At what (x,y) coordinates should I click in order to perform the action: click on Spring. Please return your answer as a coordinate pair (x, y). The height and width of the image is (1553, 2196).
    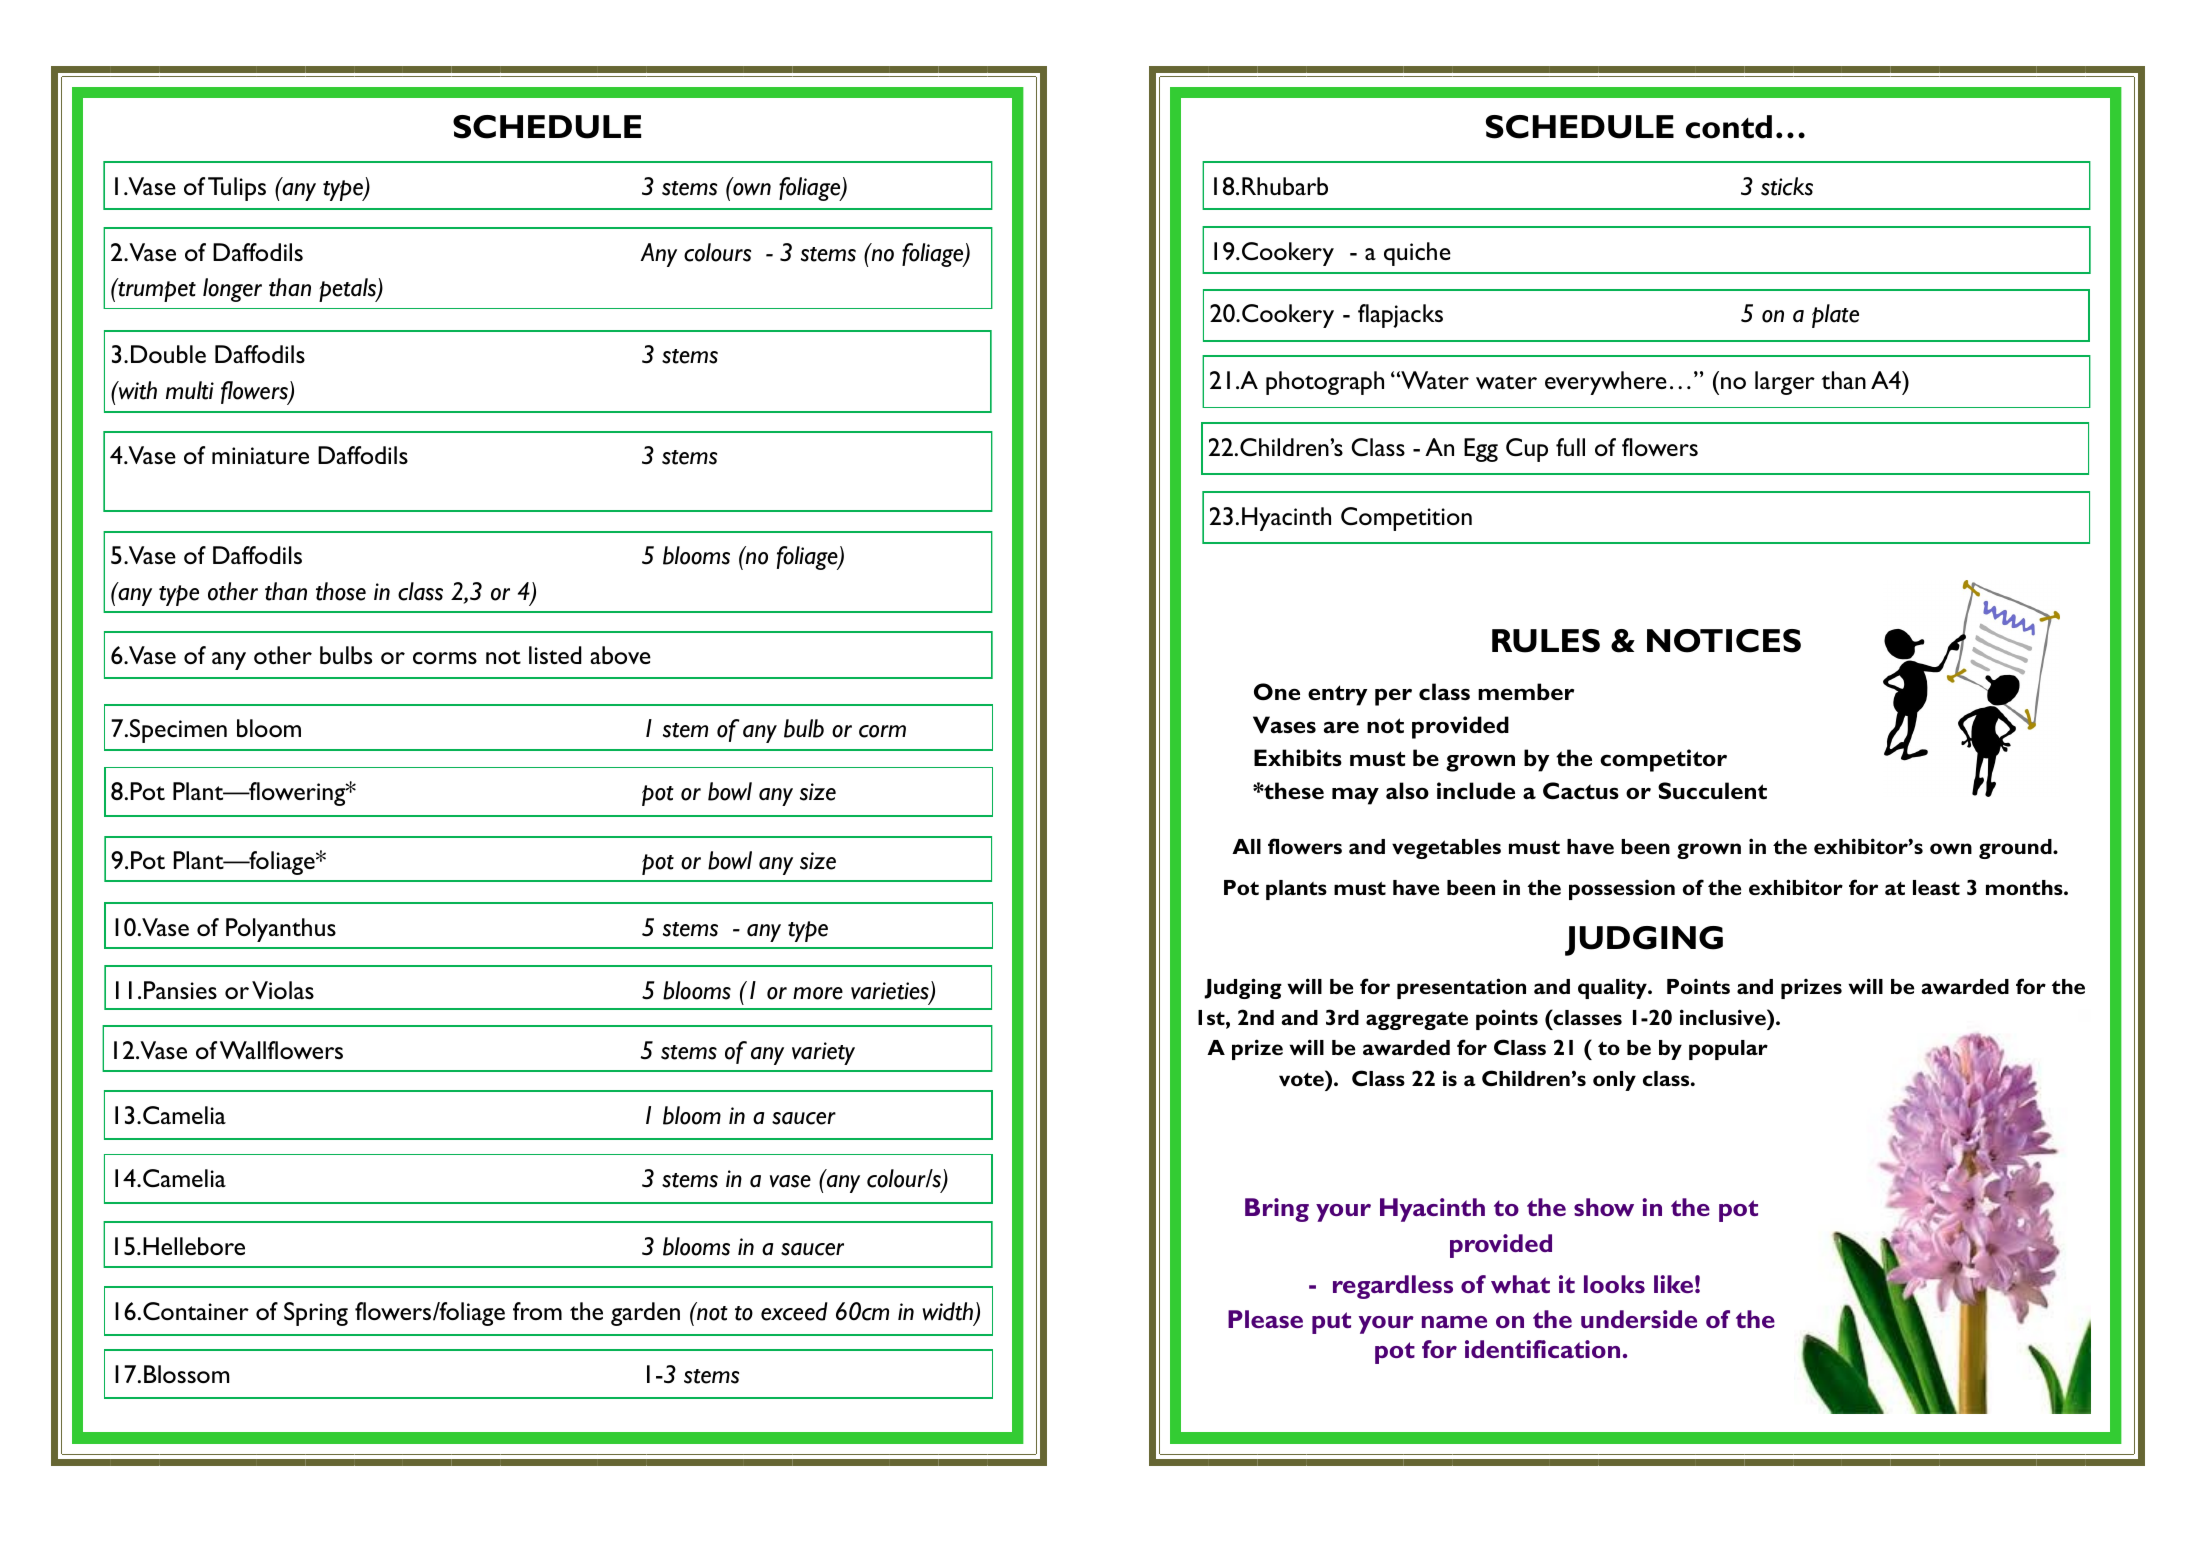
    Looking at the image, I should click on (316, 1314).
